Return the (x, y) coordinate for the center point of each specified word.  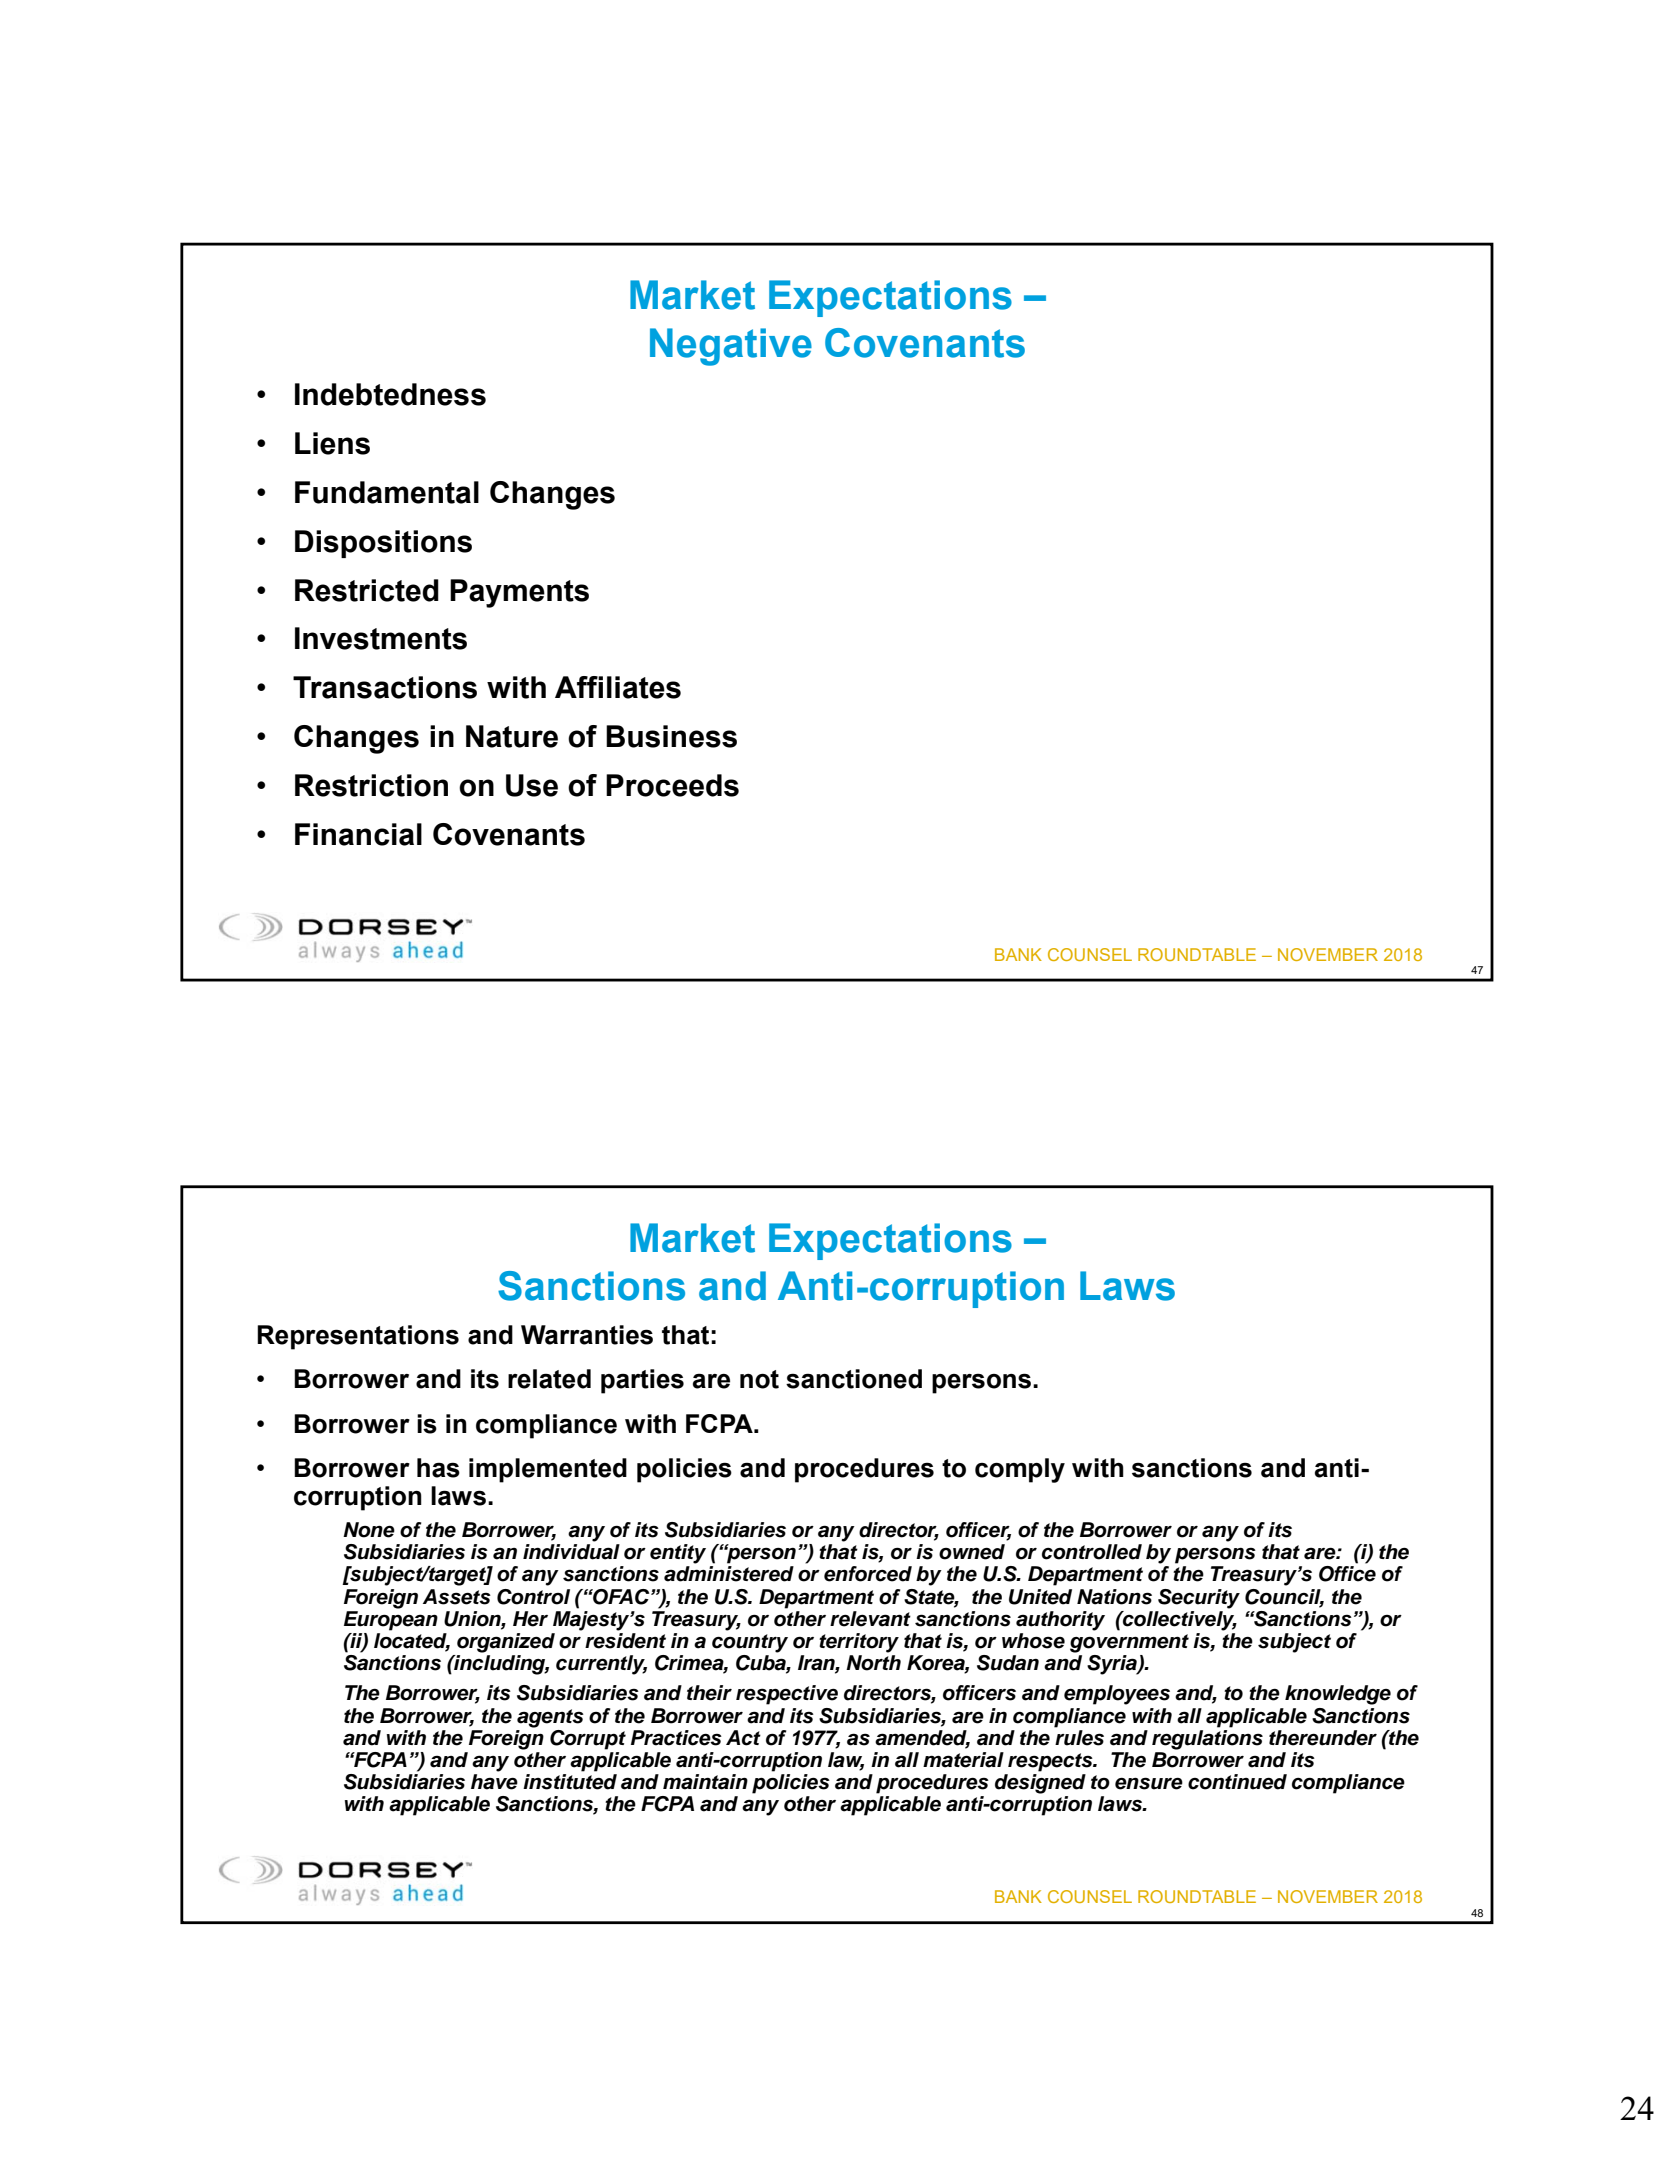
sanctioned (854, 1379)
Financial (358, 834)
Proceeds (672, 785)
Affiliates (618, 687)
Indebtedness (390, 394)
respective (787, 1695)
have (494, 1782)
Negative (731, 347)
